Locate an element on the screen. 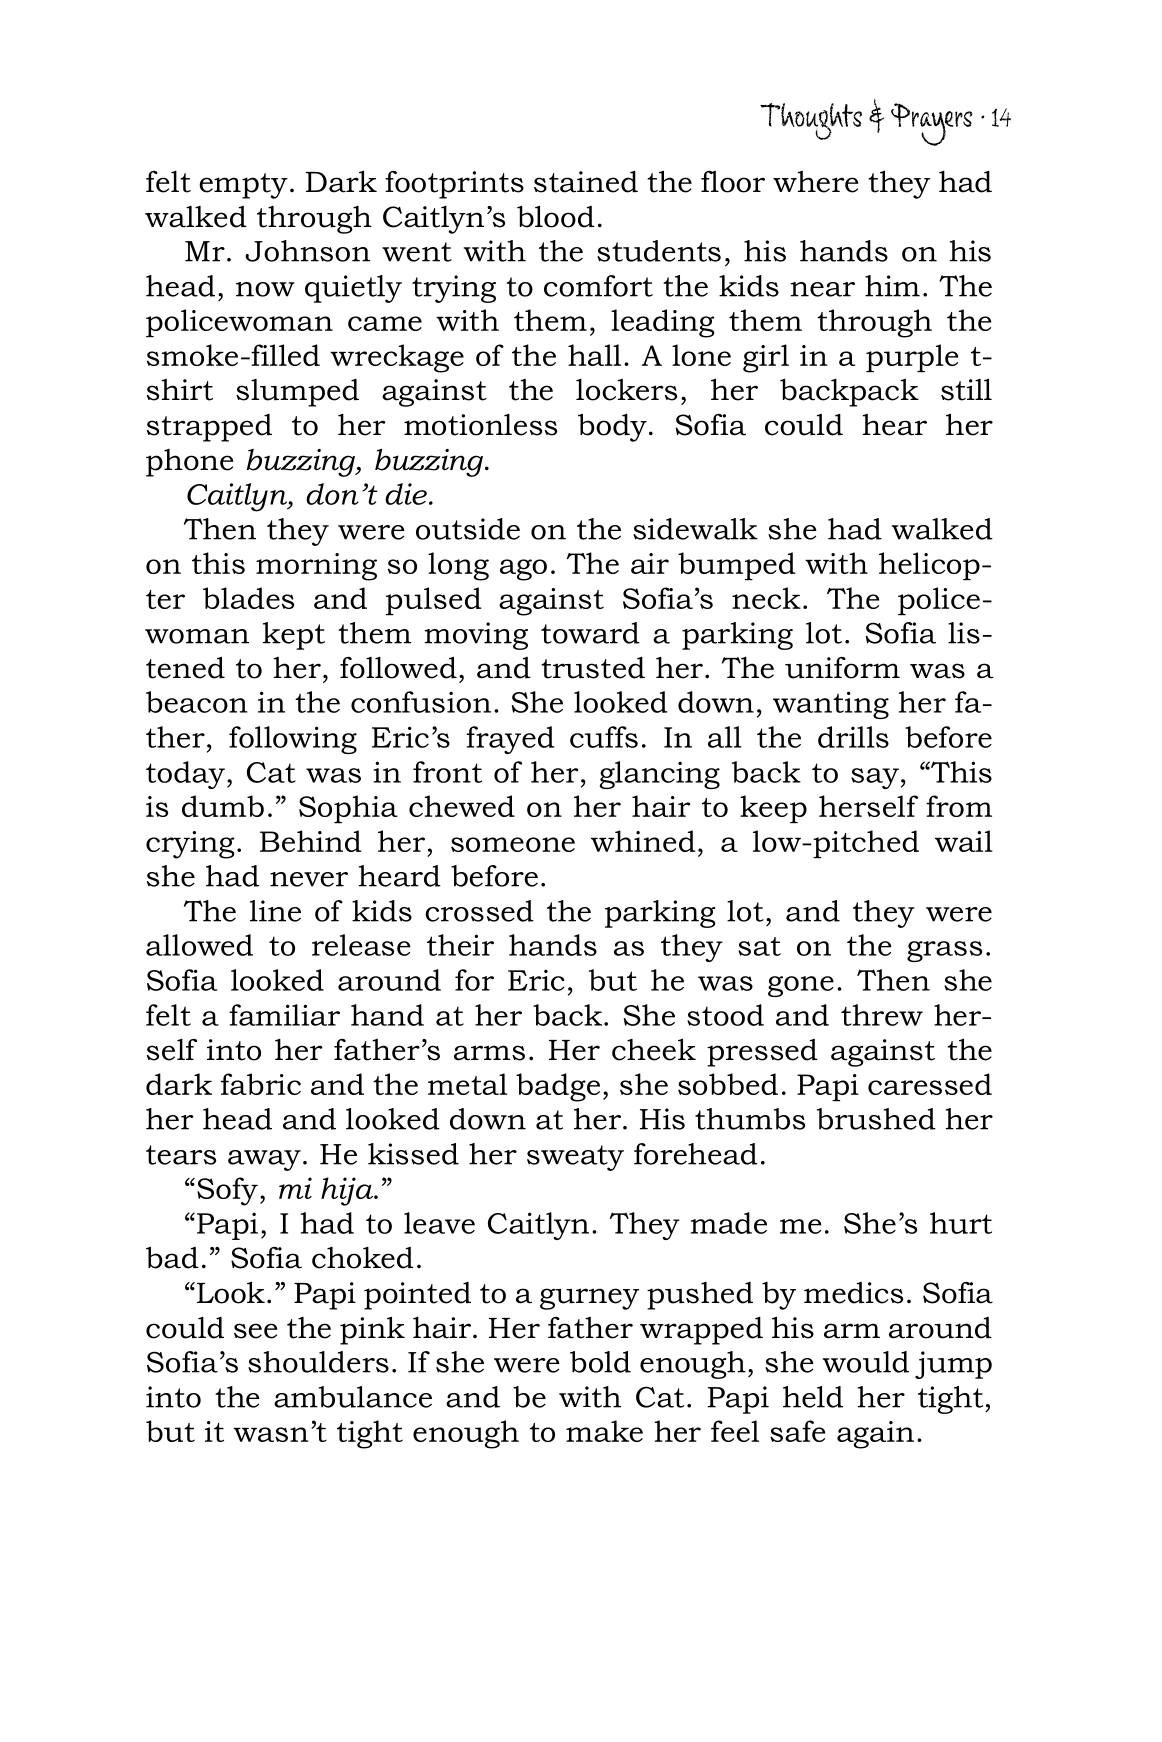 This screenshot has width=1162, height=1742. brushed is located at coordinates (876, 1119).
